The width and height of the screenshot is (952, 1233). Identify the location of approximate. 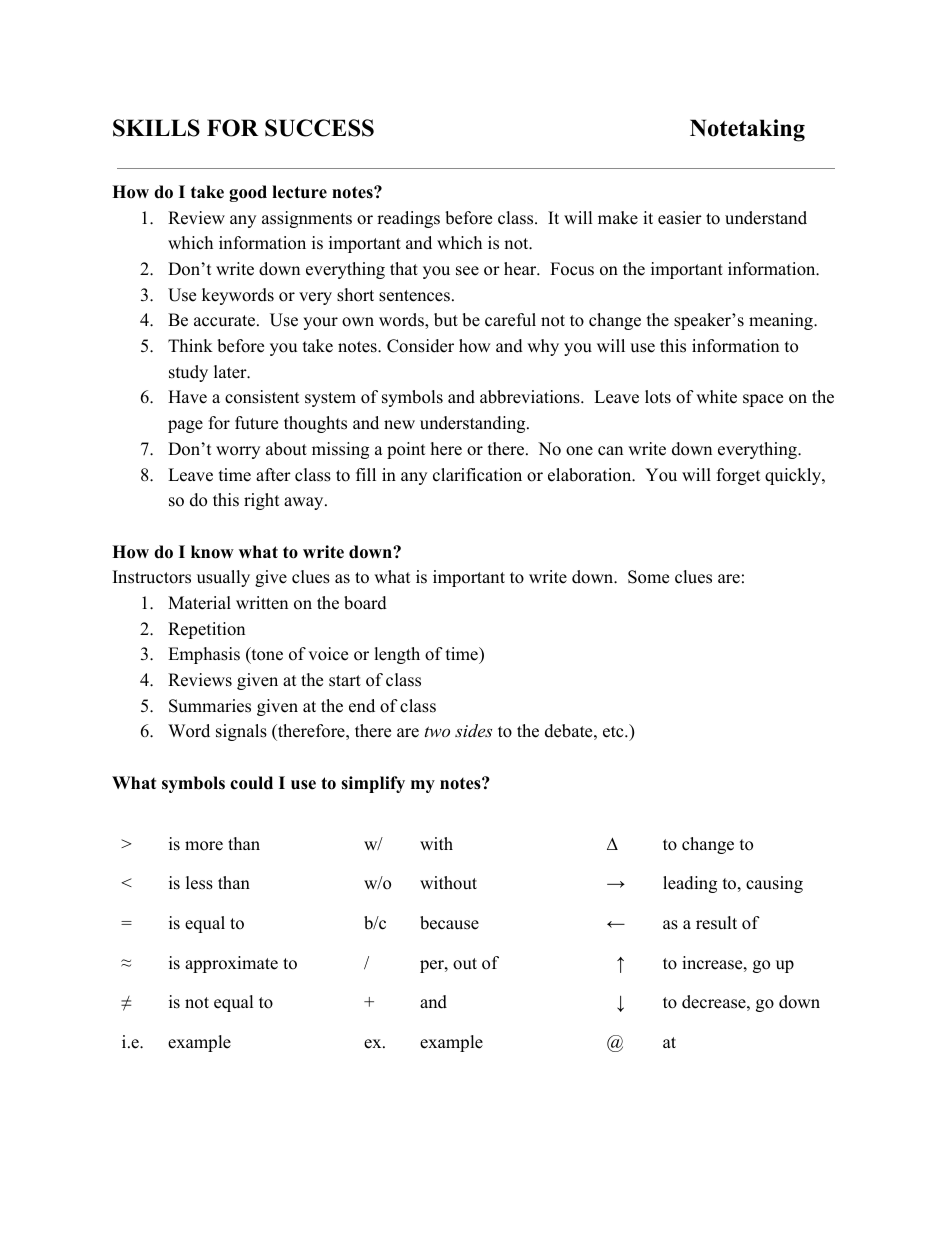
(231, 964).
